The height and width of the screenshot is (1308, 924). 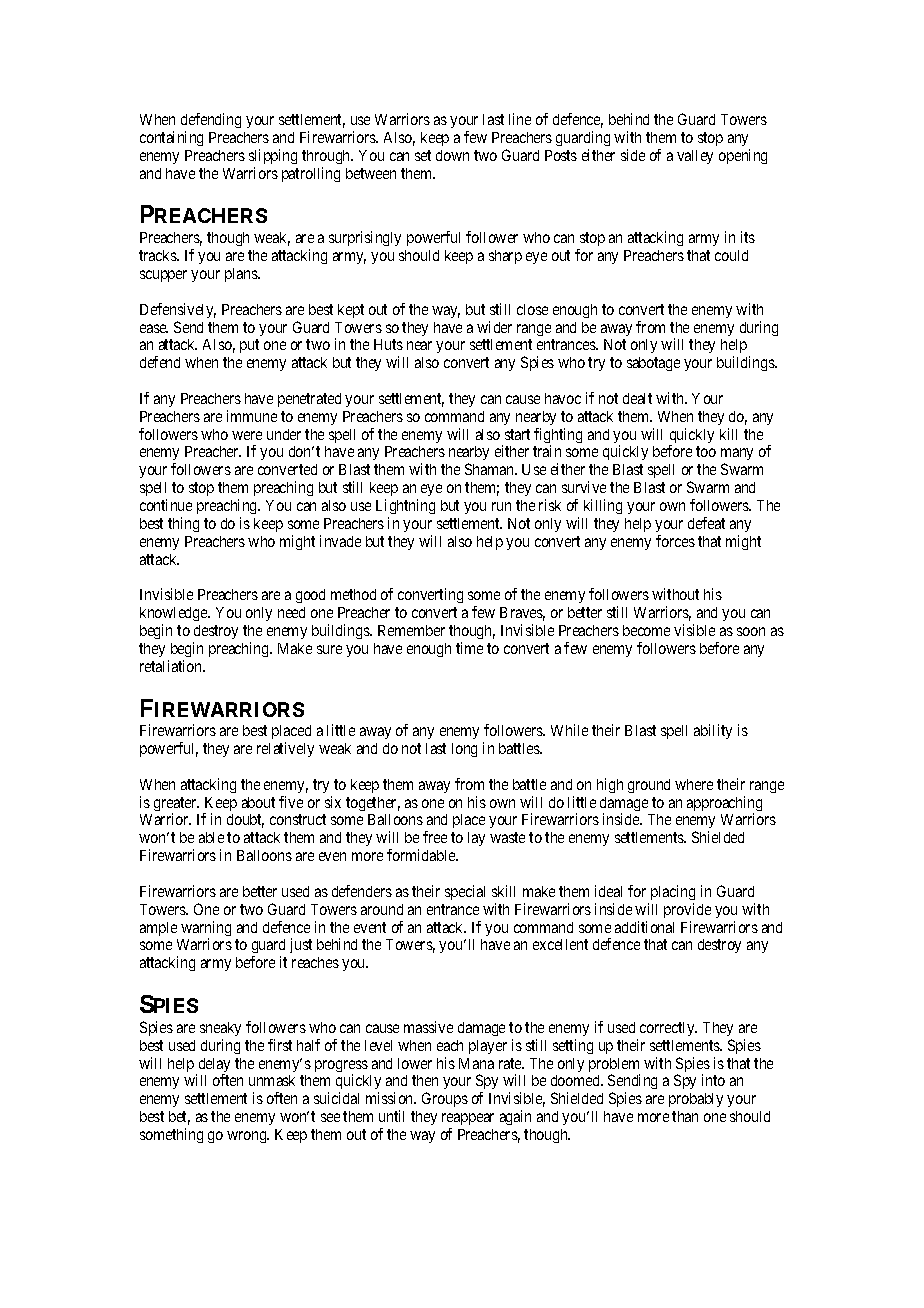 What do you see at coordinates (469, 648) in the screenshot?
I see `time` at bounding box center [469, 648].
